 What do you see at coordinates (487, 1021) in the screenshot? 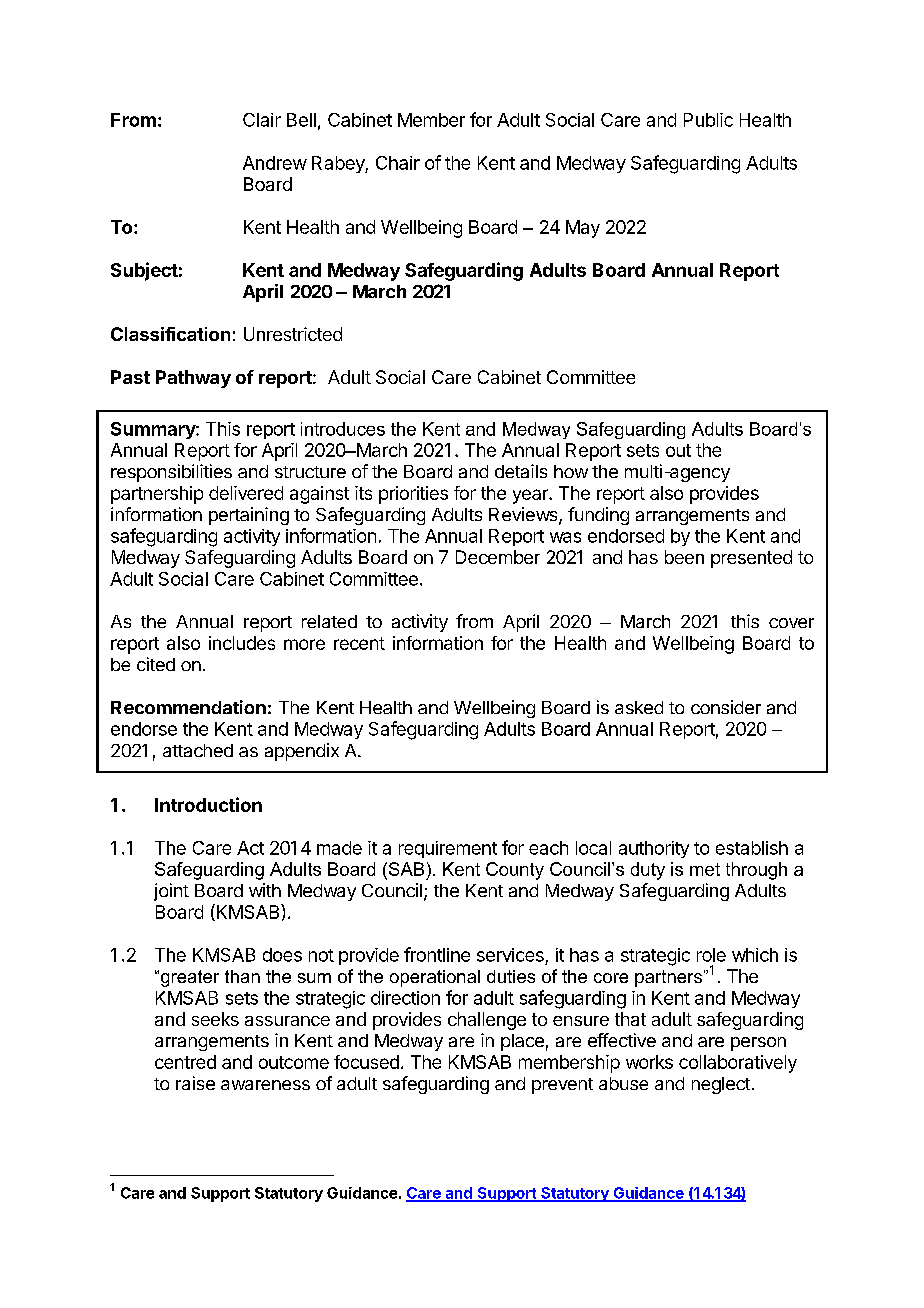
I see `challenge` at bounding box center [487, 1021].
